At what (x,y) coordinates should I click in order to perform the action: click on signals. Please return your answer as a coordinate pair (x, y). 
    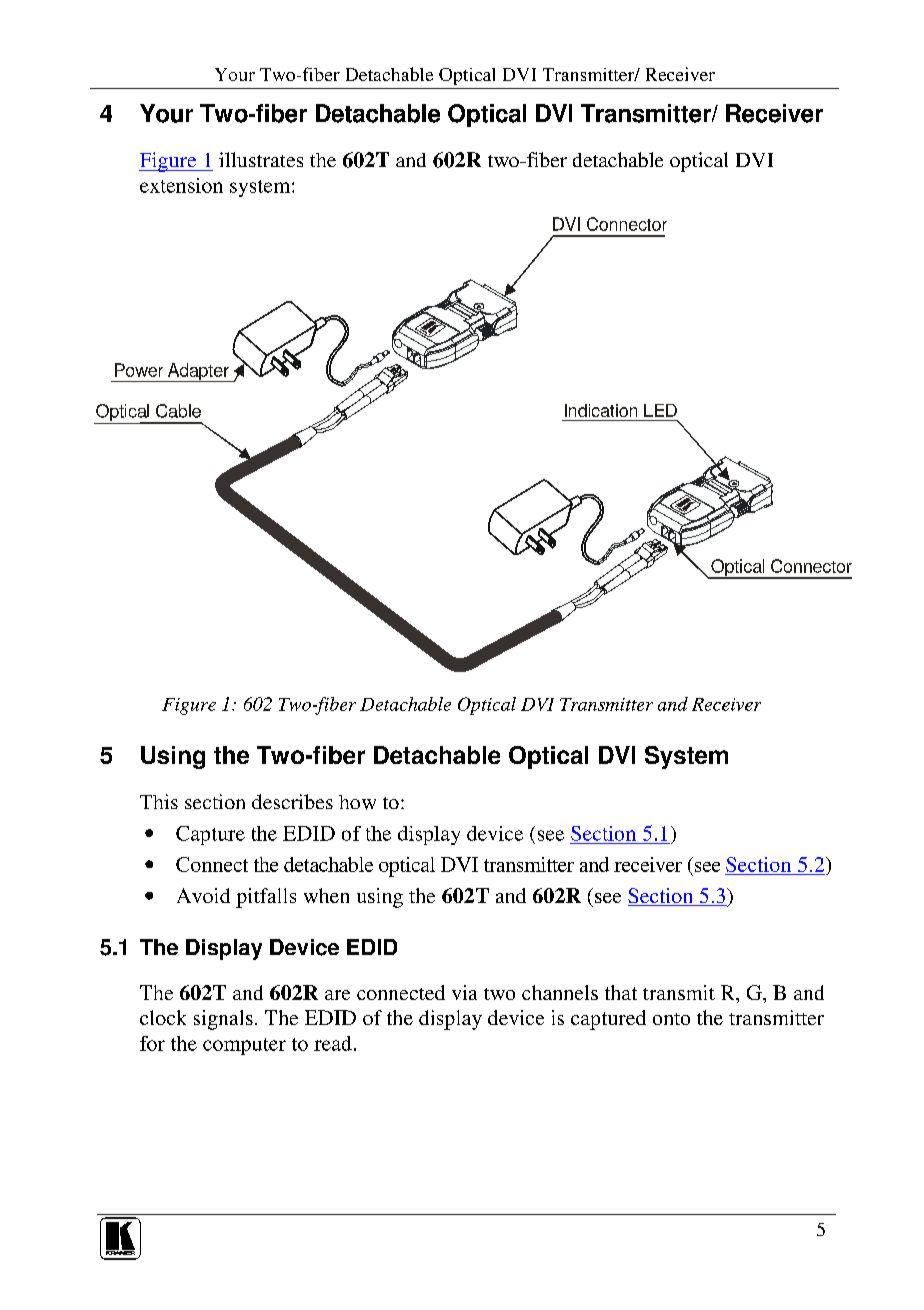
    Looking at the image, I should click on (223, 1020).
